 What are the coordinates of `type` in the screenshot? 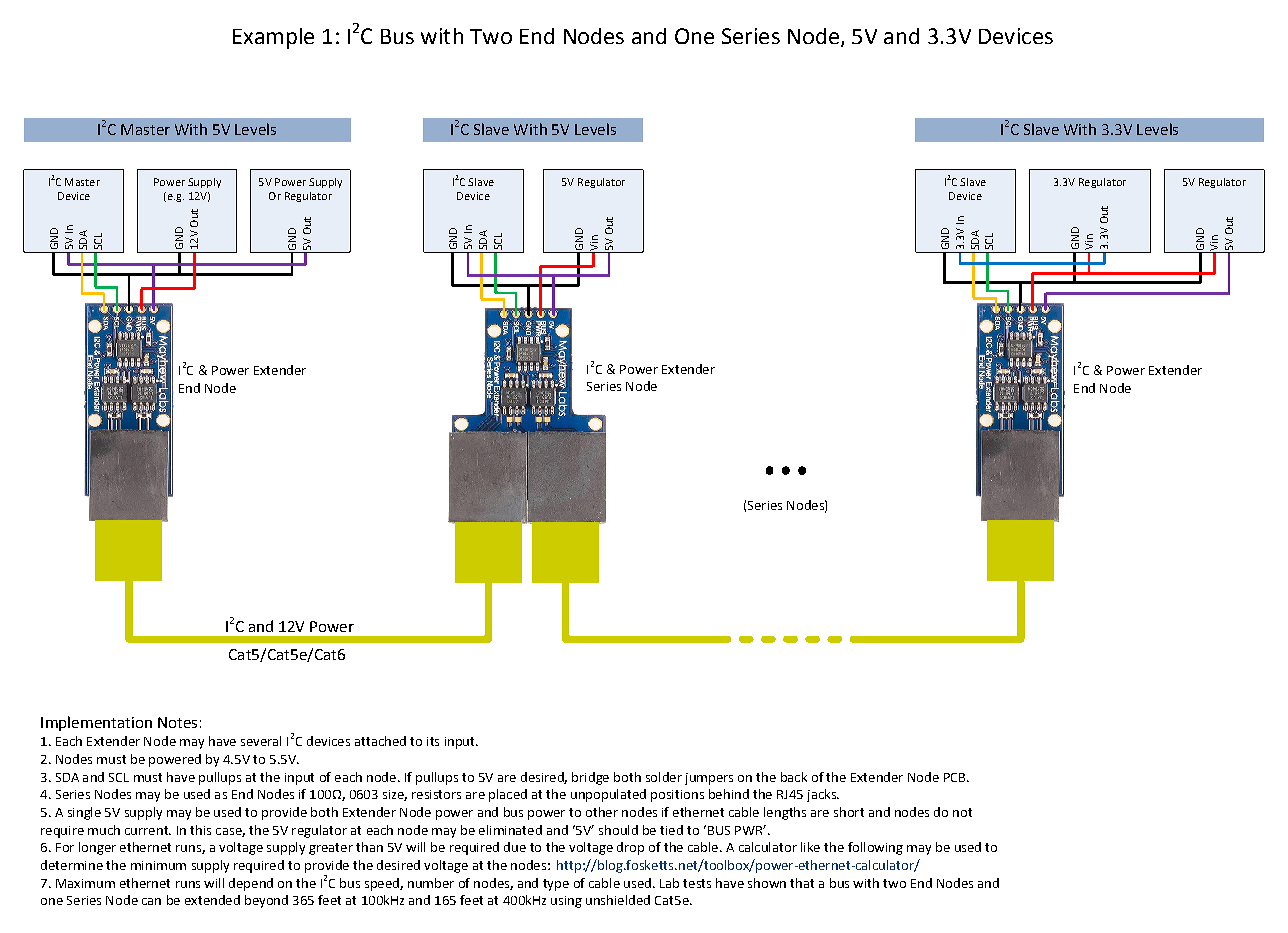 It's located at (556, 885).
